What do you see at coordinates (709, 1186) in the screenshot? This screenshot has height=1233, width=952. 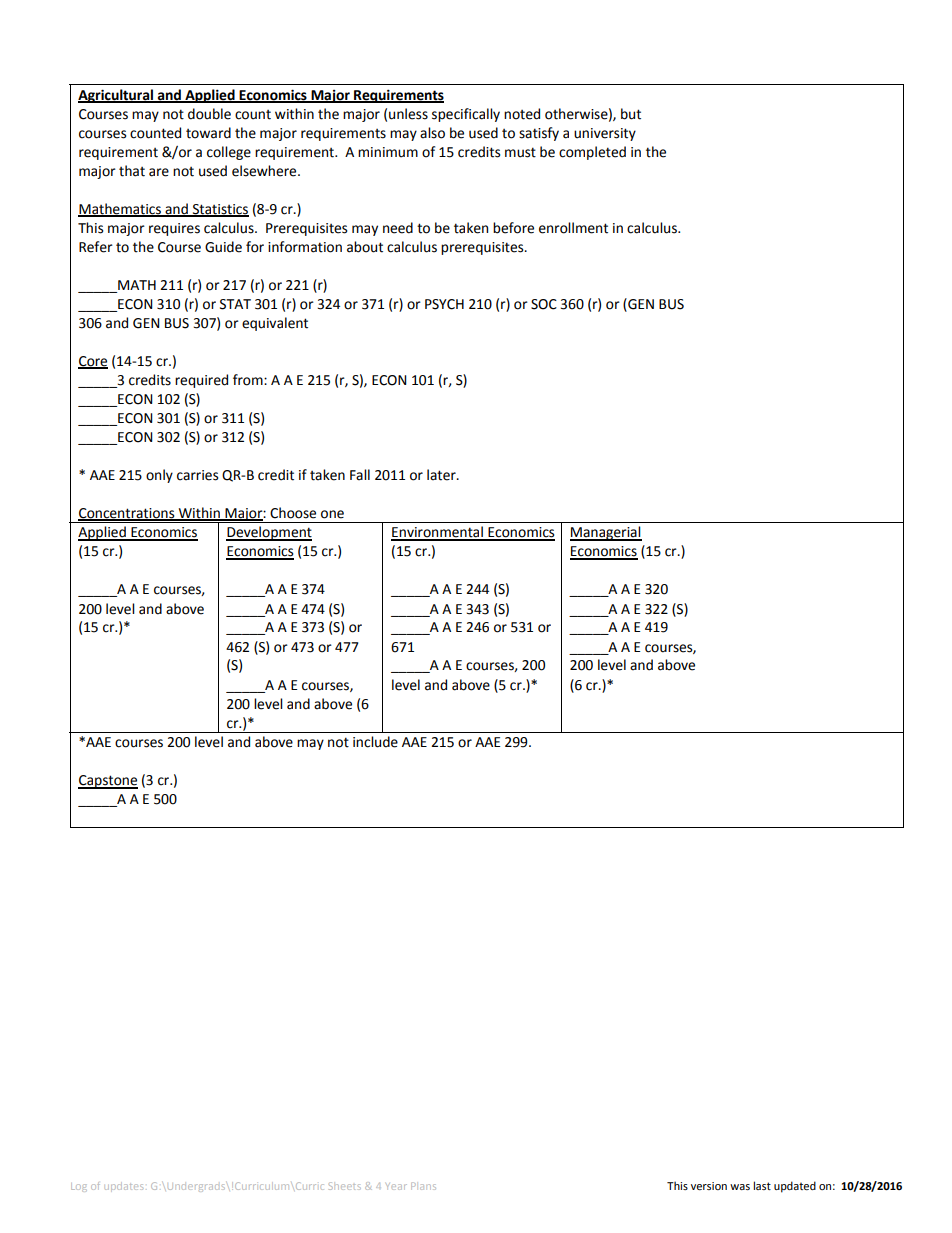 I see `version` at bounding box center [709, 1186].
